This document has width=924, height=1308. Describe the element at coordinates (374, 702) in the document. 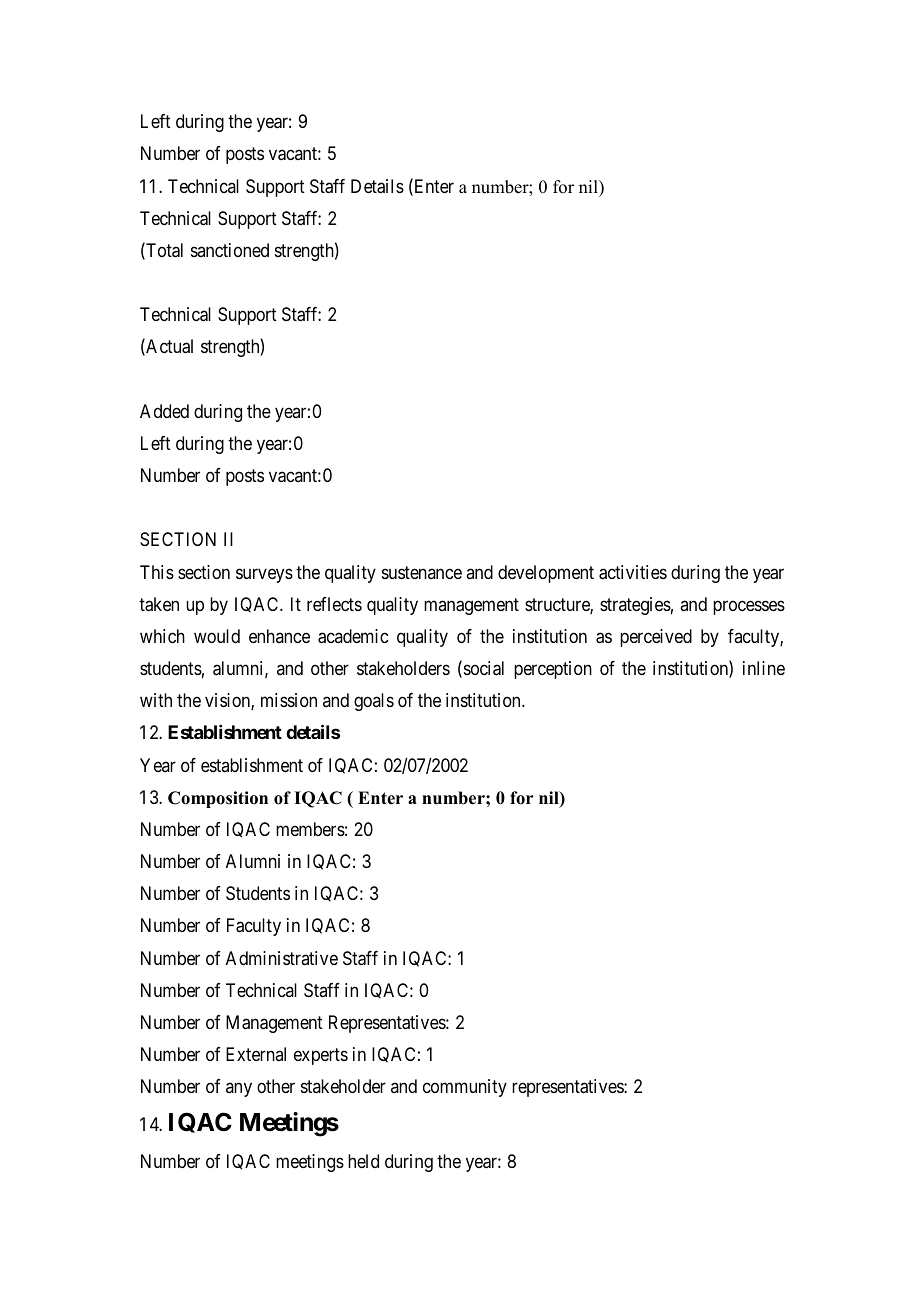

I see `goals` at that location.
